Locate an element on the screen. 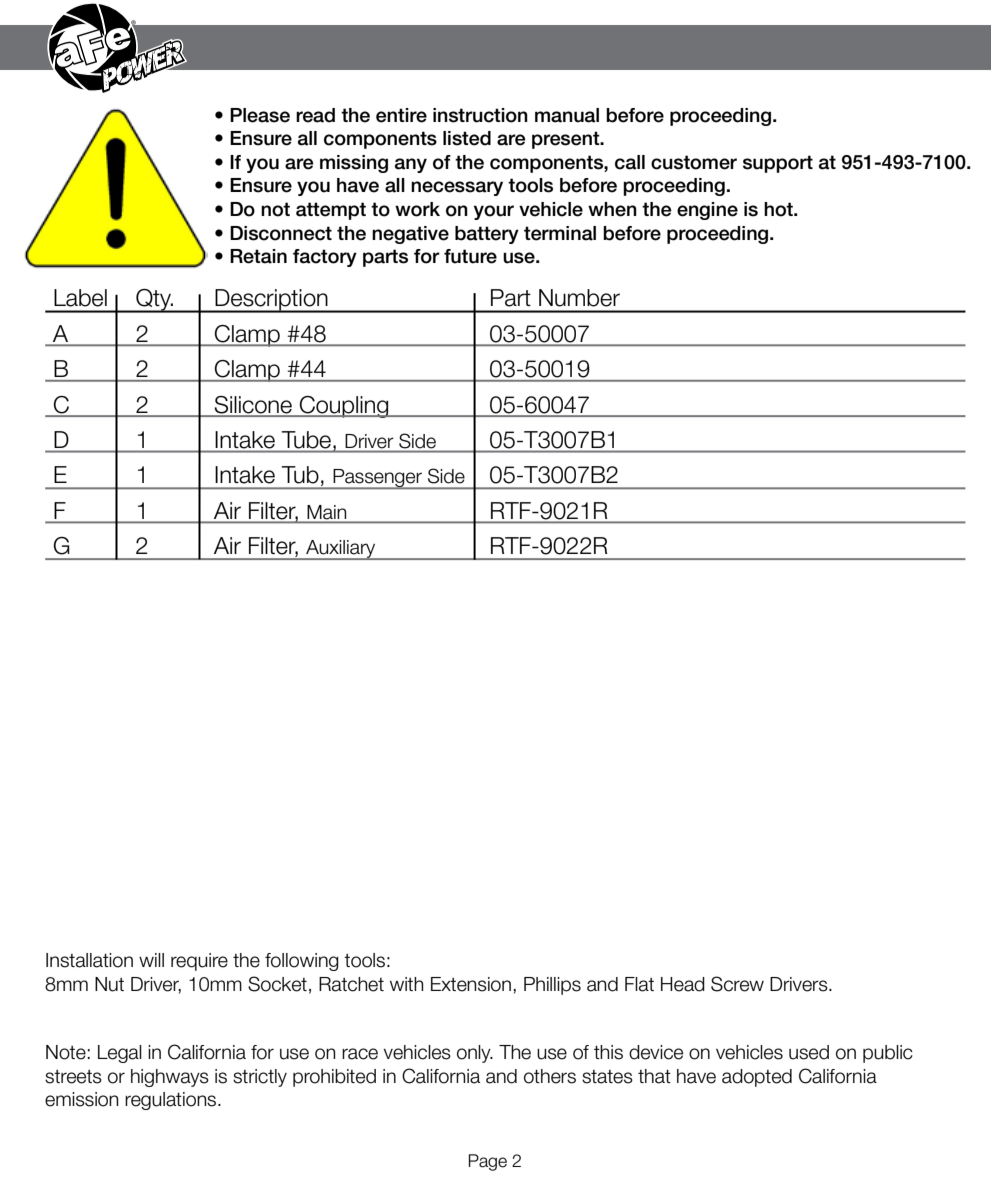 The image size is (991, 1204). Tube is located at coordinates (306, 440).
